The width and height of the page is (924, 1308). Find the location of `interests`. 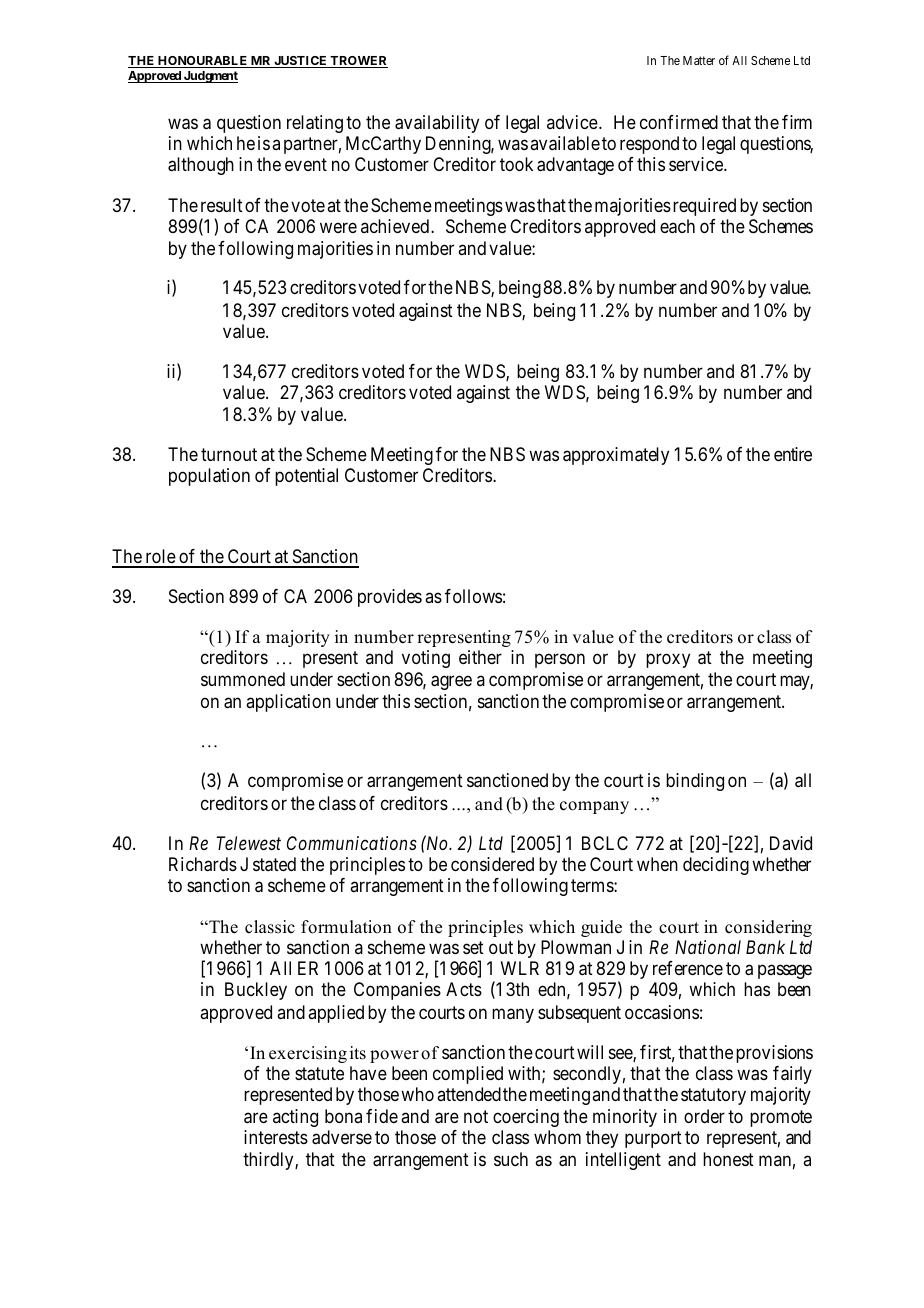

interests is located at coordinates (276, 1137).
